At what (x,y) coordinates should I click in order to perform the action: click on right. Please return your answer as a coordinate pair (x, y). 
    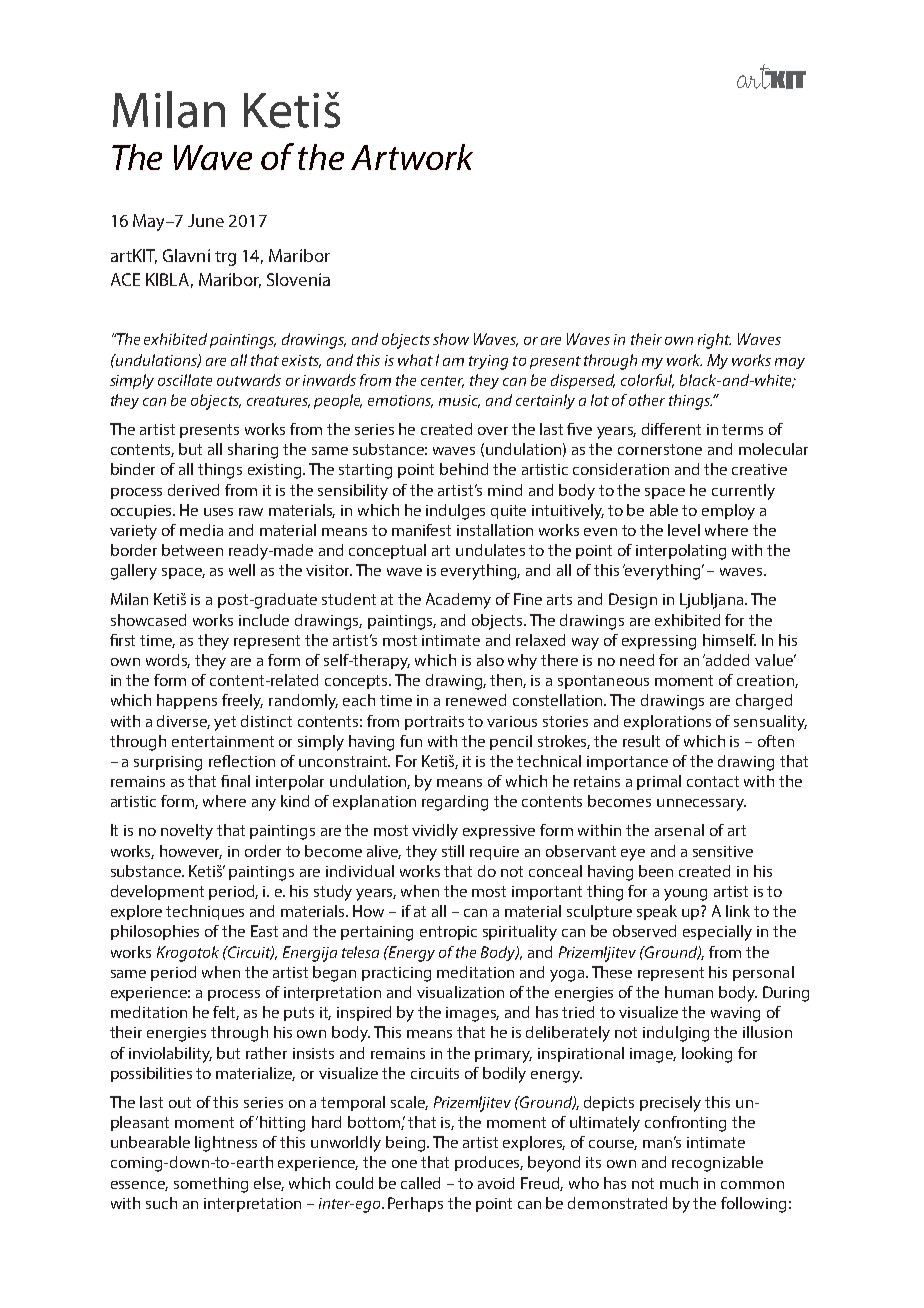
    Looking at the image, I should click on (714, 341).
